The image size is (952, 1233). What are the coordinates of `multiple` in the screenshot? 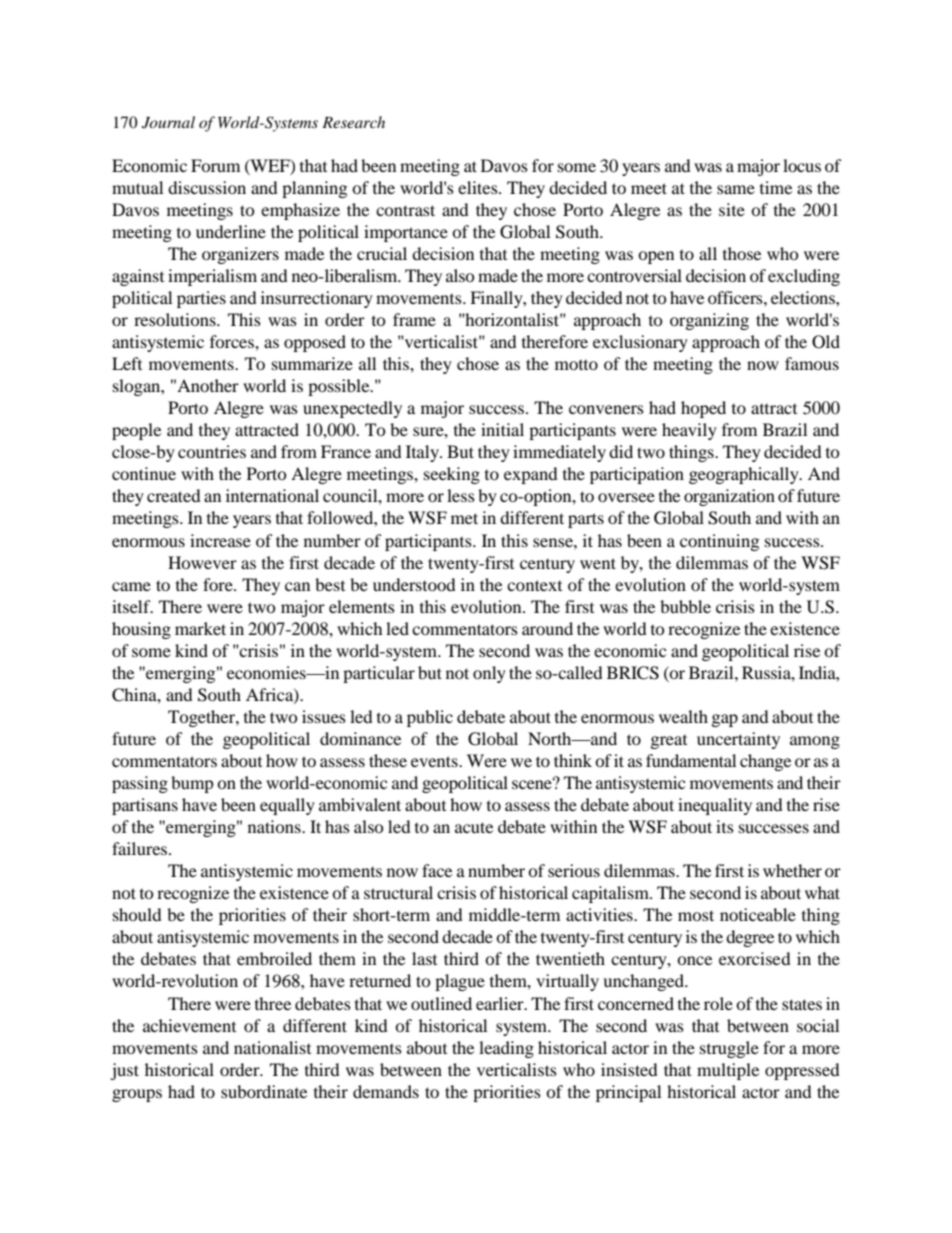 It's located at (728, 1071).
